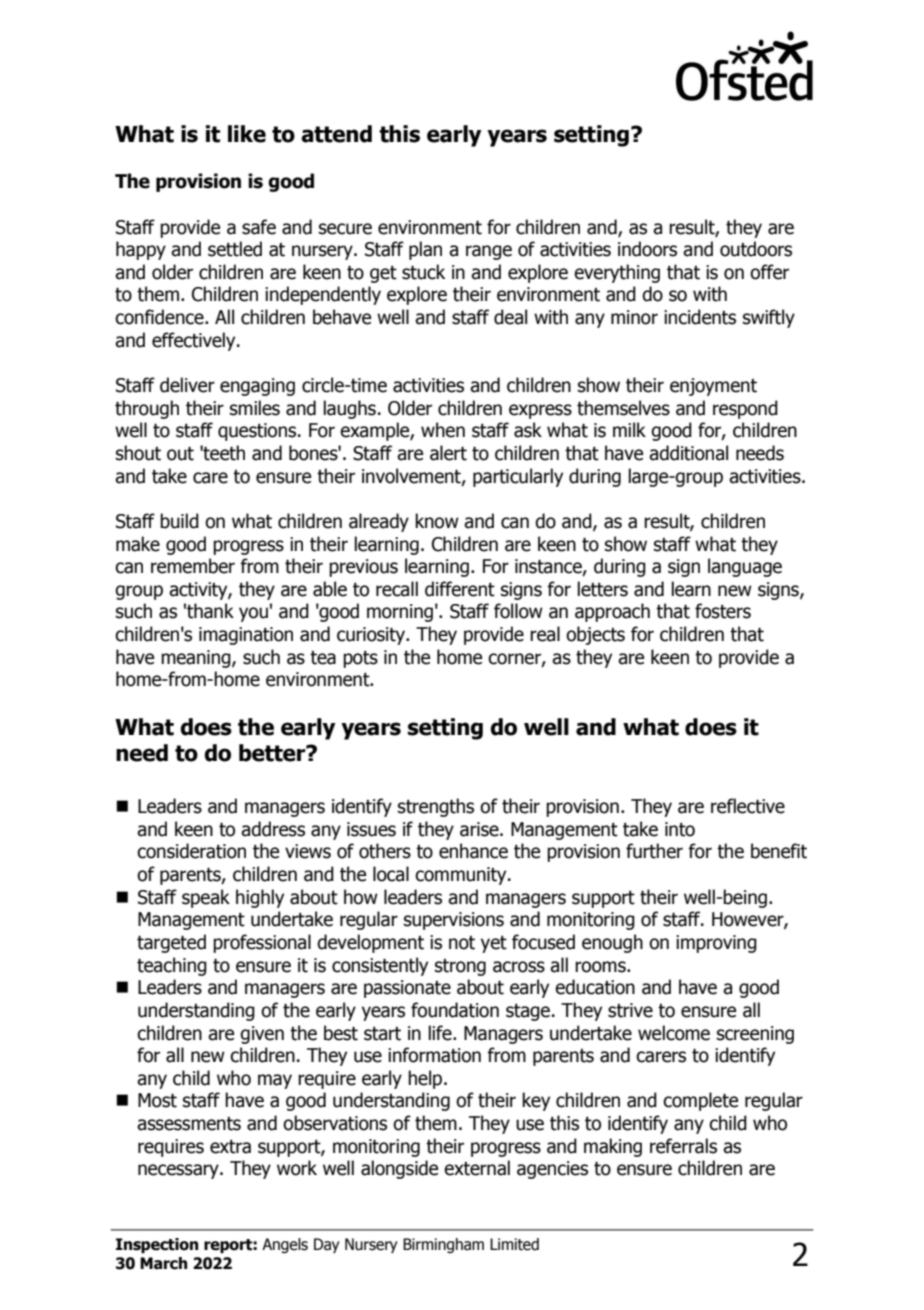 Image resolution: width=924 pixels, height=1310 pixels. What do you see at coordinates (756, 249) in the document?
I see `outdoors` at bounding box center [756, 249].
